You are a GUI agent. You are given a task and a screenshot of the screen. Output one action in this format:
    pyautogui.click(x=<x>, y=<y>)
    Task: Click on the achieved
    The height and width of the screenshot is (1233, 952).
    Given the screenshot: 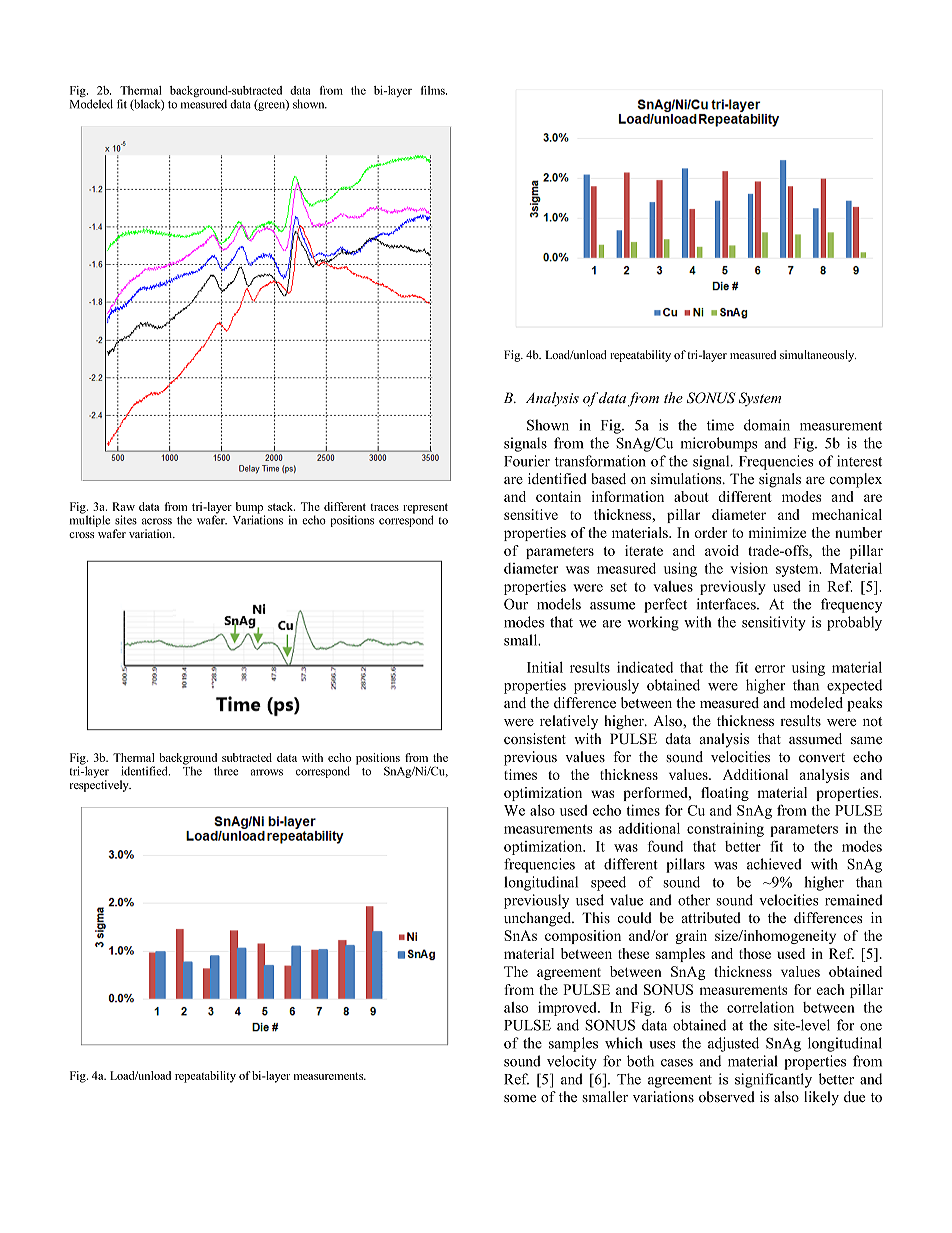 What is the action you would take?
    pyautogui.click(x=774, y=864)
